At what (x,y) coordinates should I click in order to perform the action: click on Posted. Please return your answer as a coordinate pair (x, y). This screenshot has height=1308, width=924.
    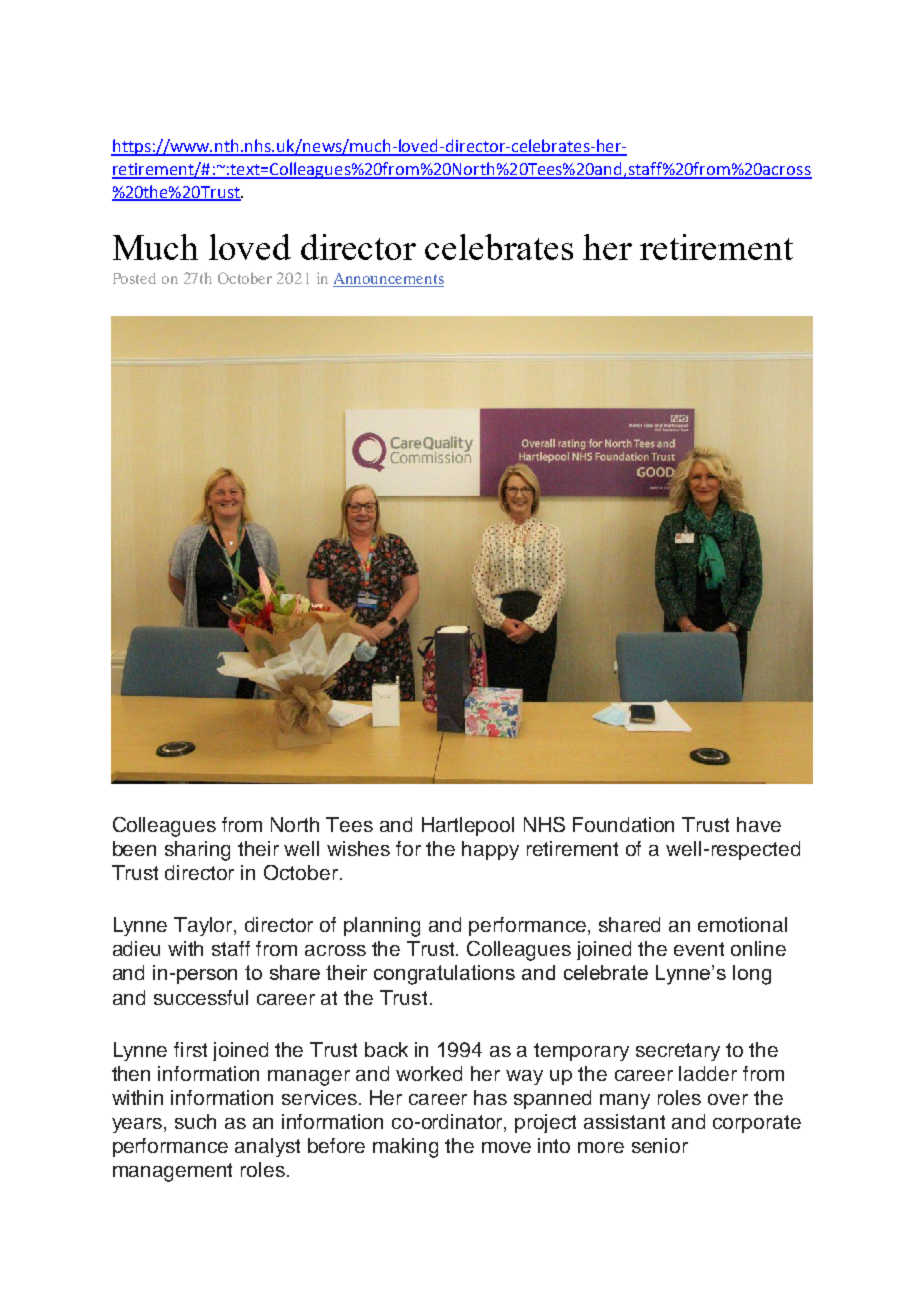
    Looking at the image, I should click on (134, 278).
